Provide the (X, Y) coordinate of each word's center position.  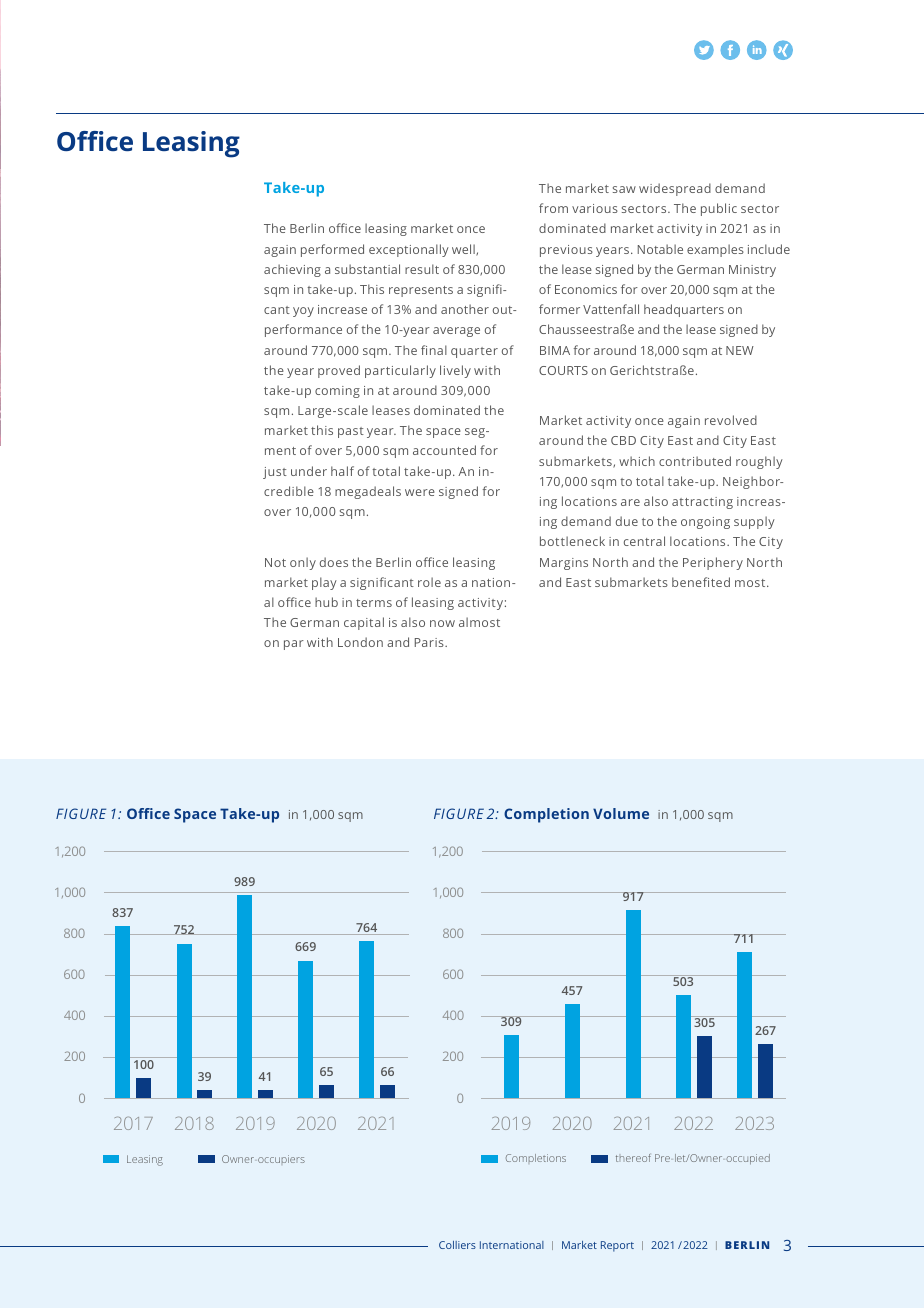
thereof (633, 1158)
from (553, 208)
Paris (430, 642)
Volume (621, 813)
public (719, 209)
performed (332, 250)
